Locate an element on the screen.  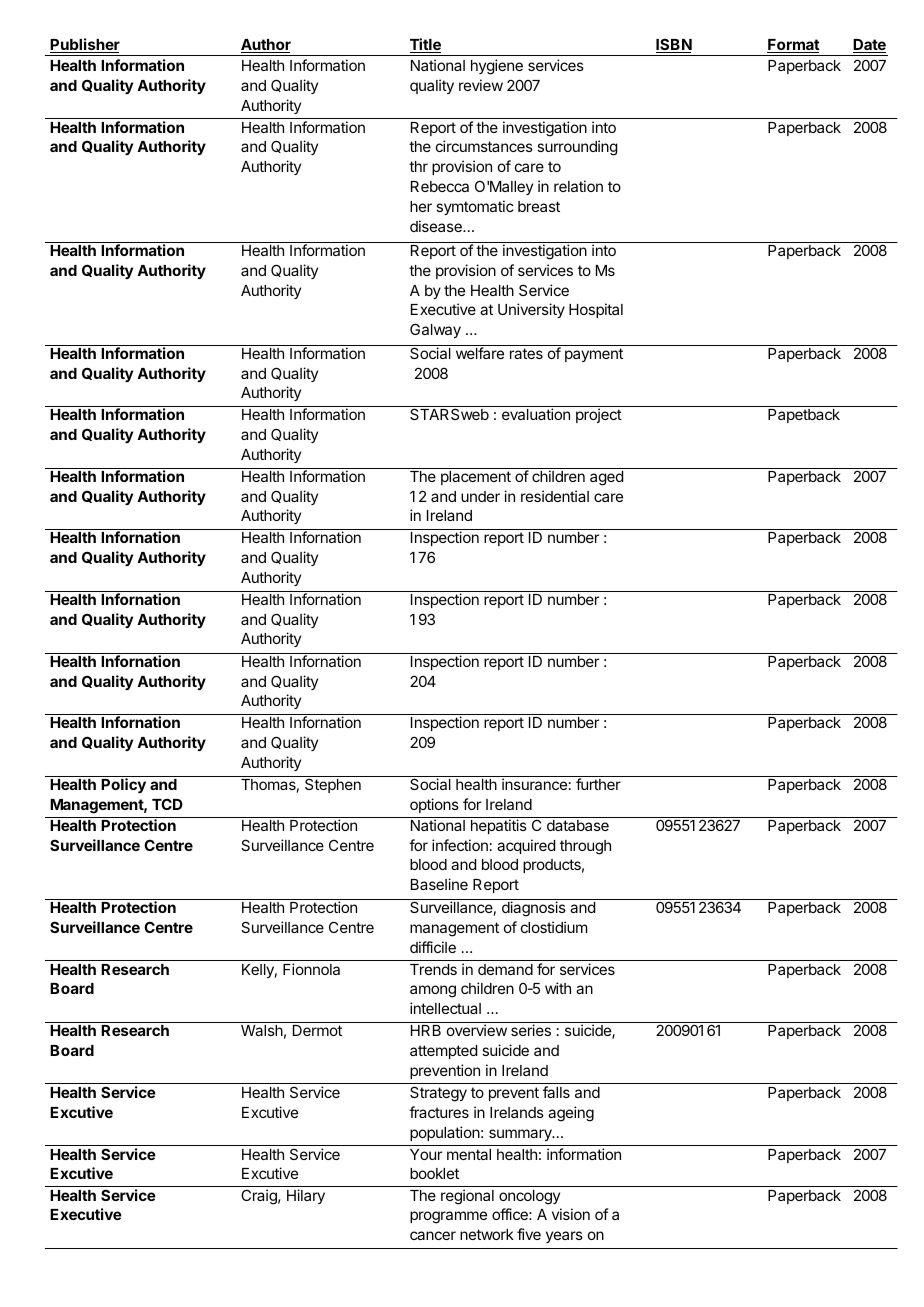
Hilary is located at coordinates (306, 1196).
